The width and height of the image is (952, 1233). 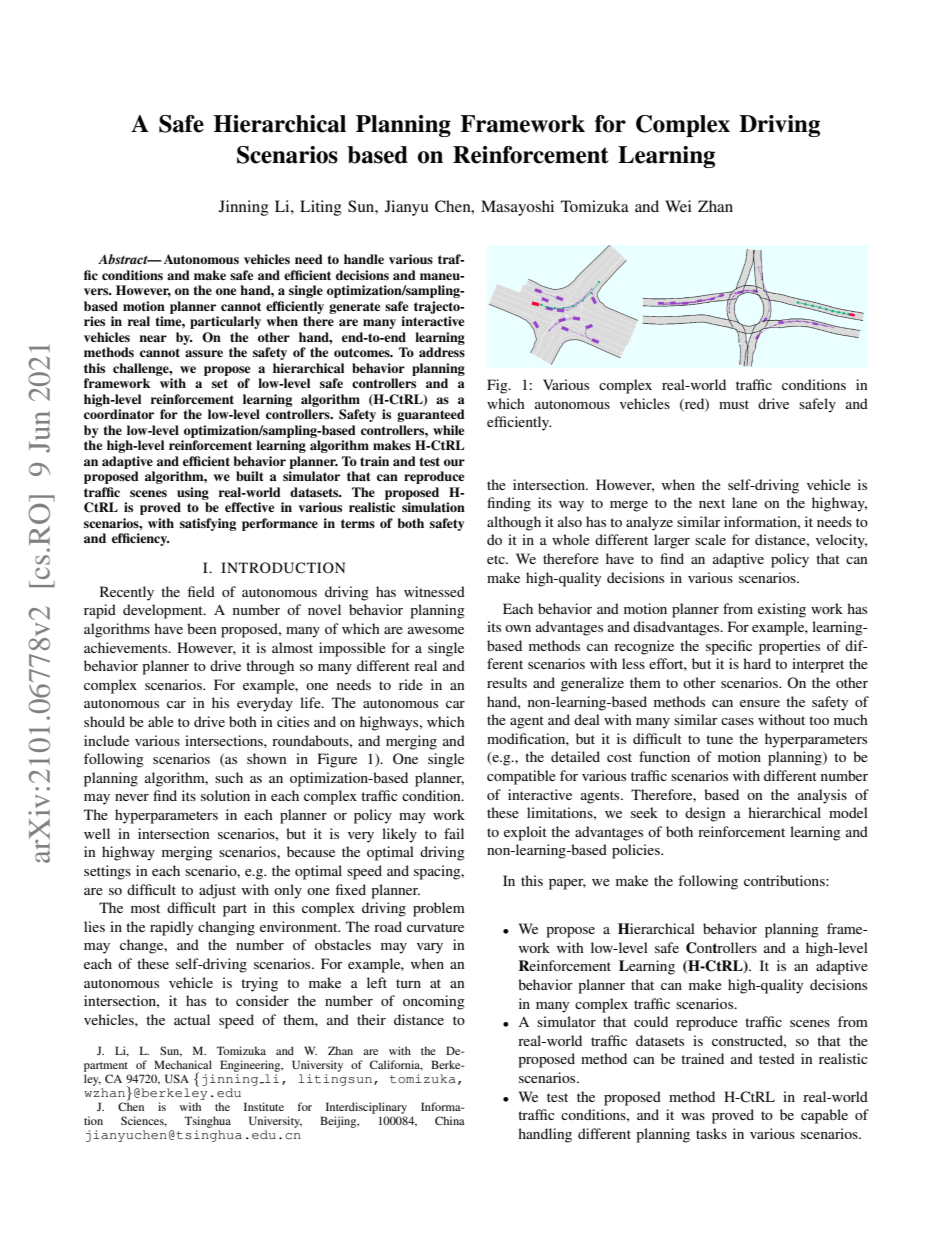 What do you see at coordinates (450, 1120) in the image?
I see `China` at bounding box center [450, 1120].
